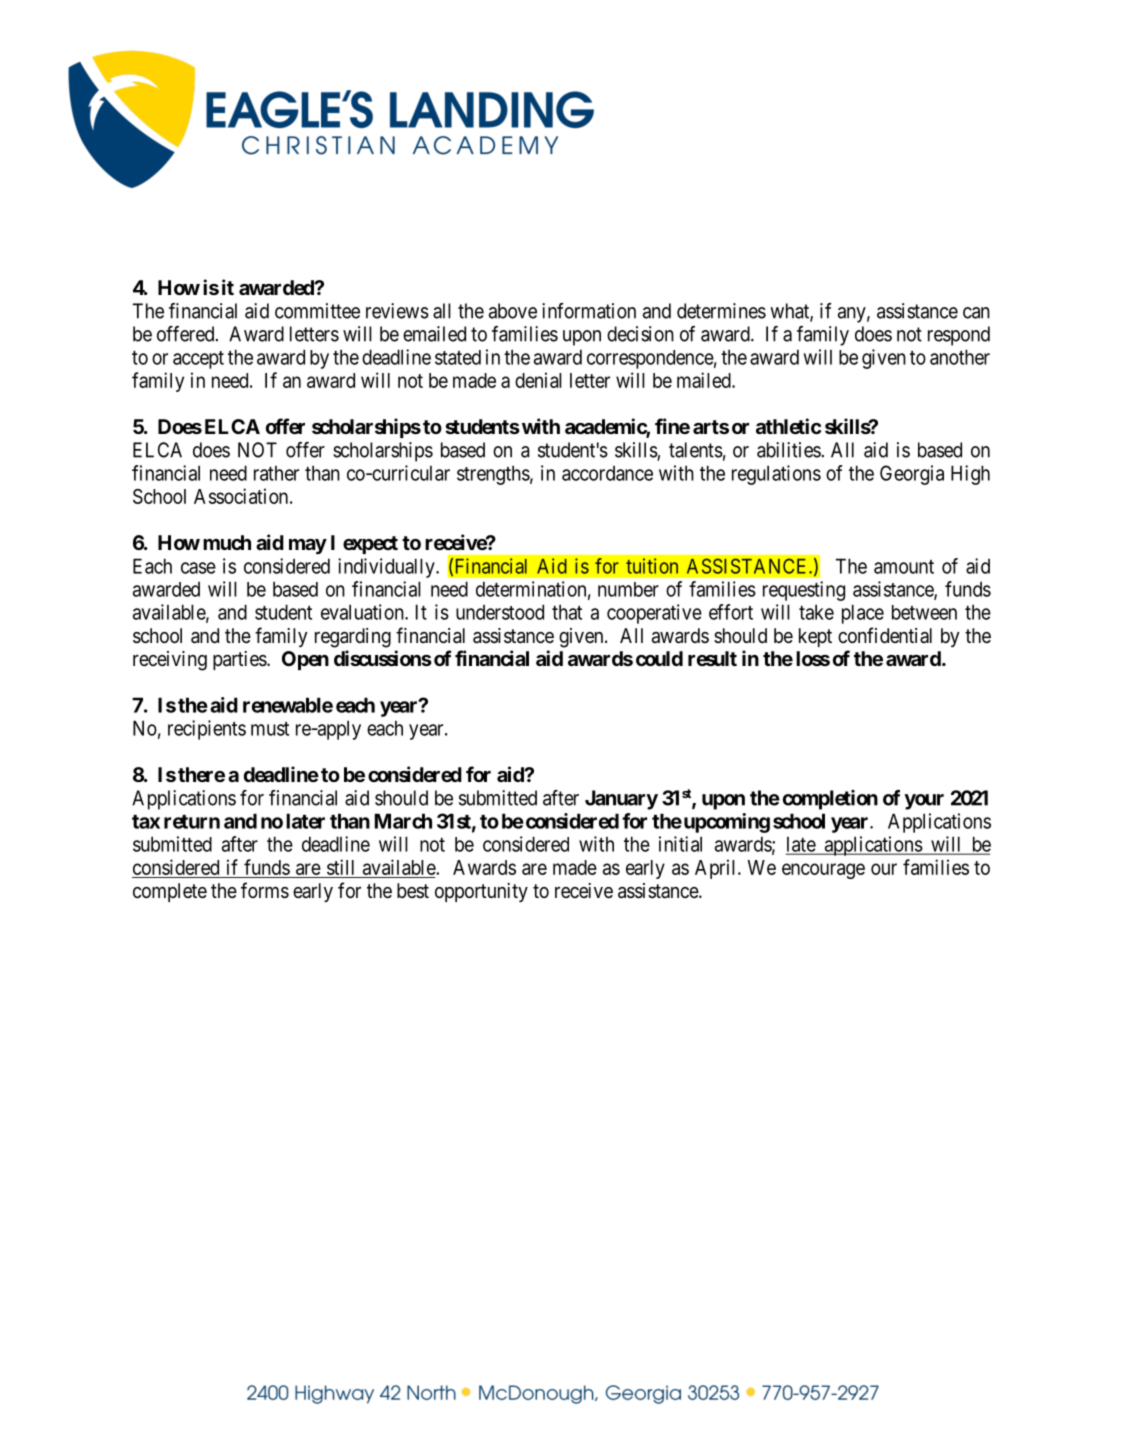 The width and height of the image is (1122, 1452). I want to click on information, so click(589, 311).
